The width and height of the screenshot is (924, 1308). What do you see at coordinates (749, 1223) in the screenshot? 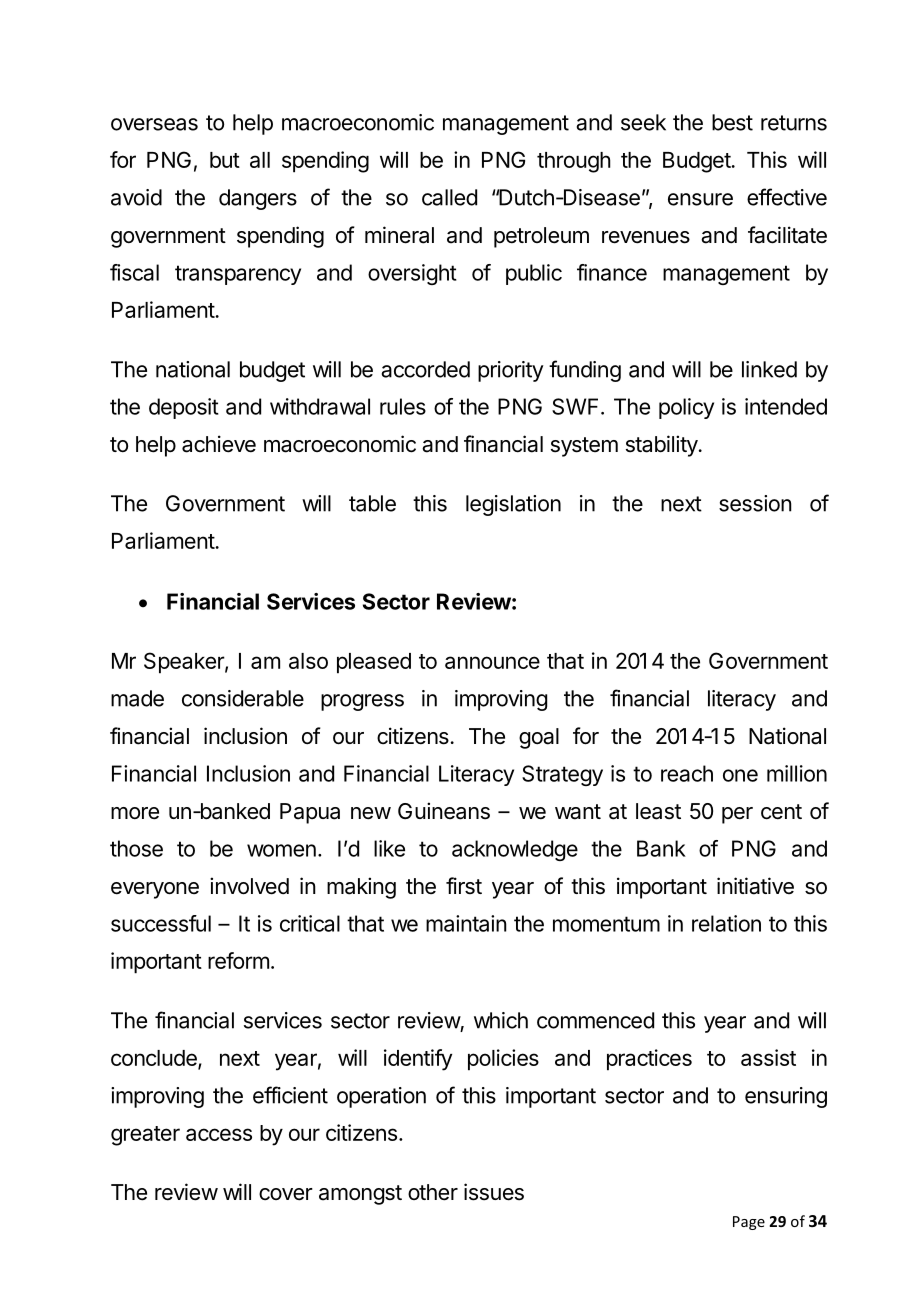
I see `Page` at bounding box center [749, 1223].
